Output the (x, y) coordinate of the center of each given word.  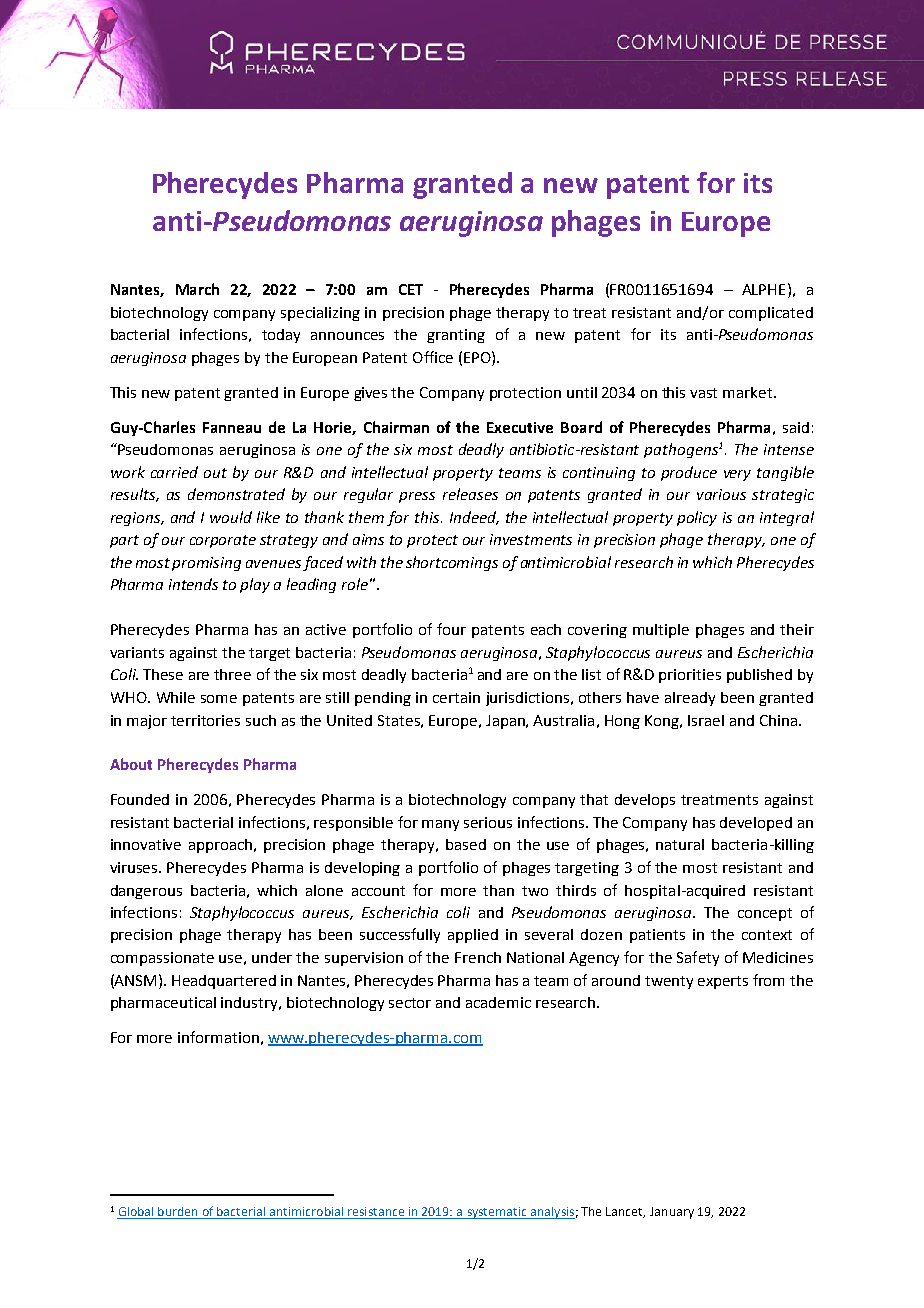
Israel (706, 720)
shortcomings (452, 563)
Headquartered (224, 982)
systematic (497, 1213)
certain (456, 697)
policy (697, 518)
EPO (478, 357)
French (478, 957)
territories (205, 720)
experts (723, 982)
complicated (771, 314)
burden (178, 1213)
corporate (223, 541)
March (197, 289)
